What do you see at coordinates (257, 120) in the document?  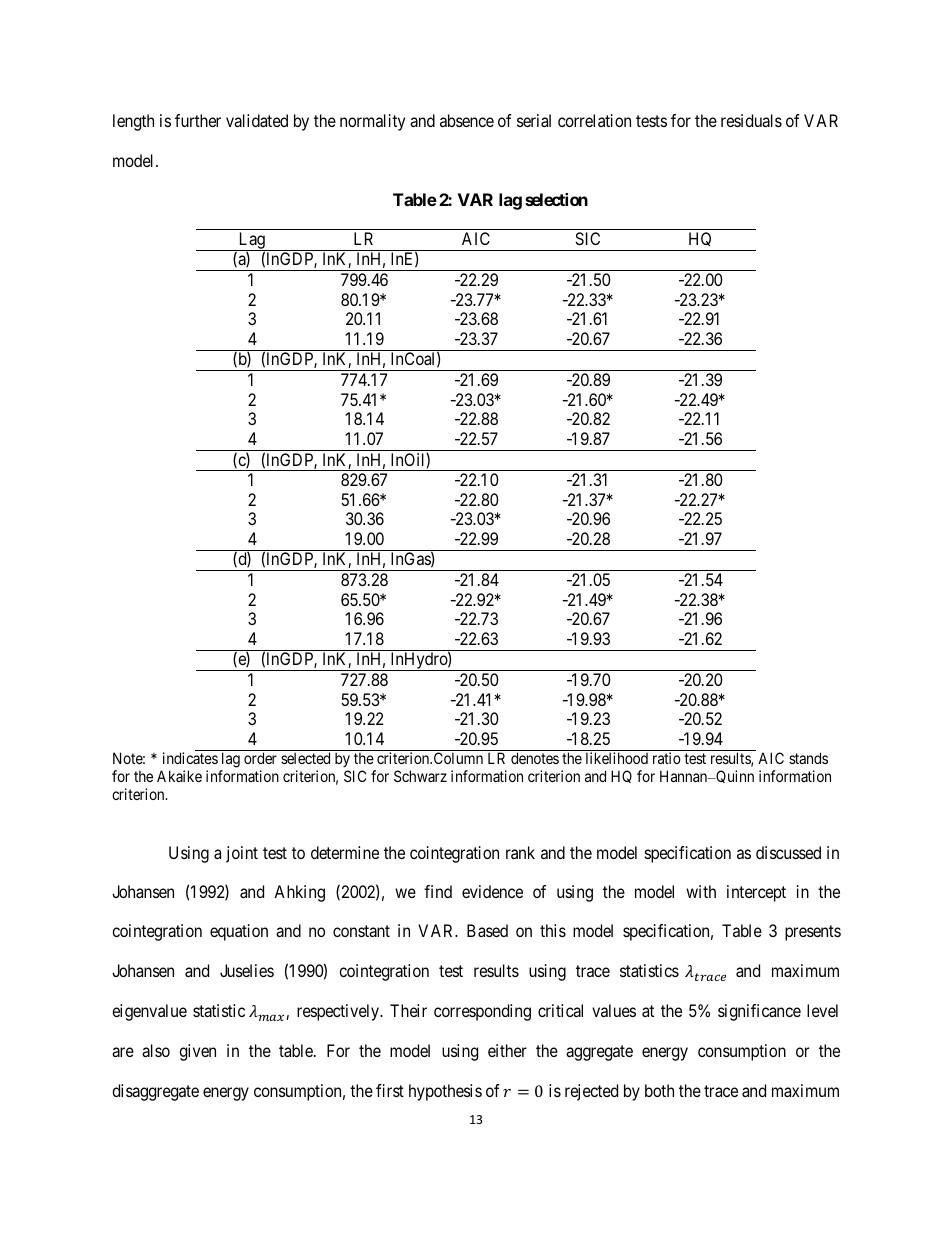 I see `validated` at bounding box center [257, 120].
